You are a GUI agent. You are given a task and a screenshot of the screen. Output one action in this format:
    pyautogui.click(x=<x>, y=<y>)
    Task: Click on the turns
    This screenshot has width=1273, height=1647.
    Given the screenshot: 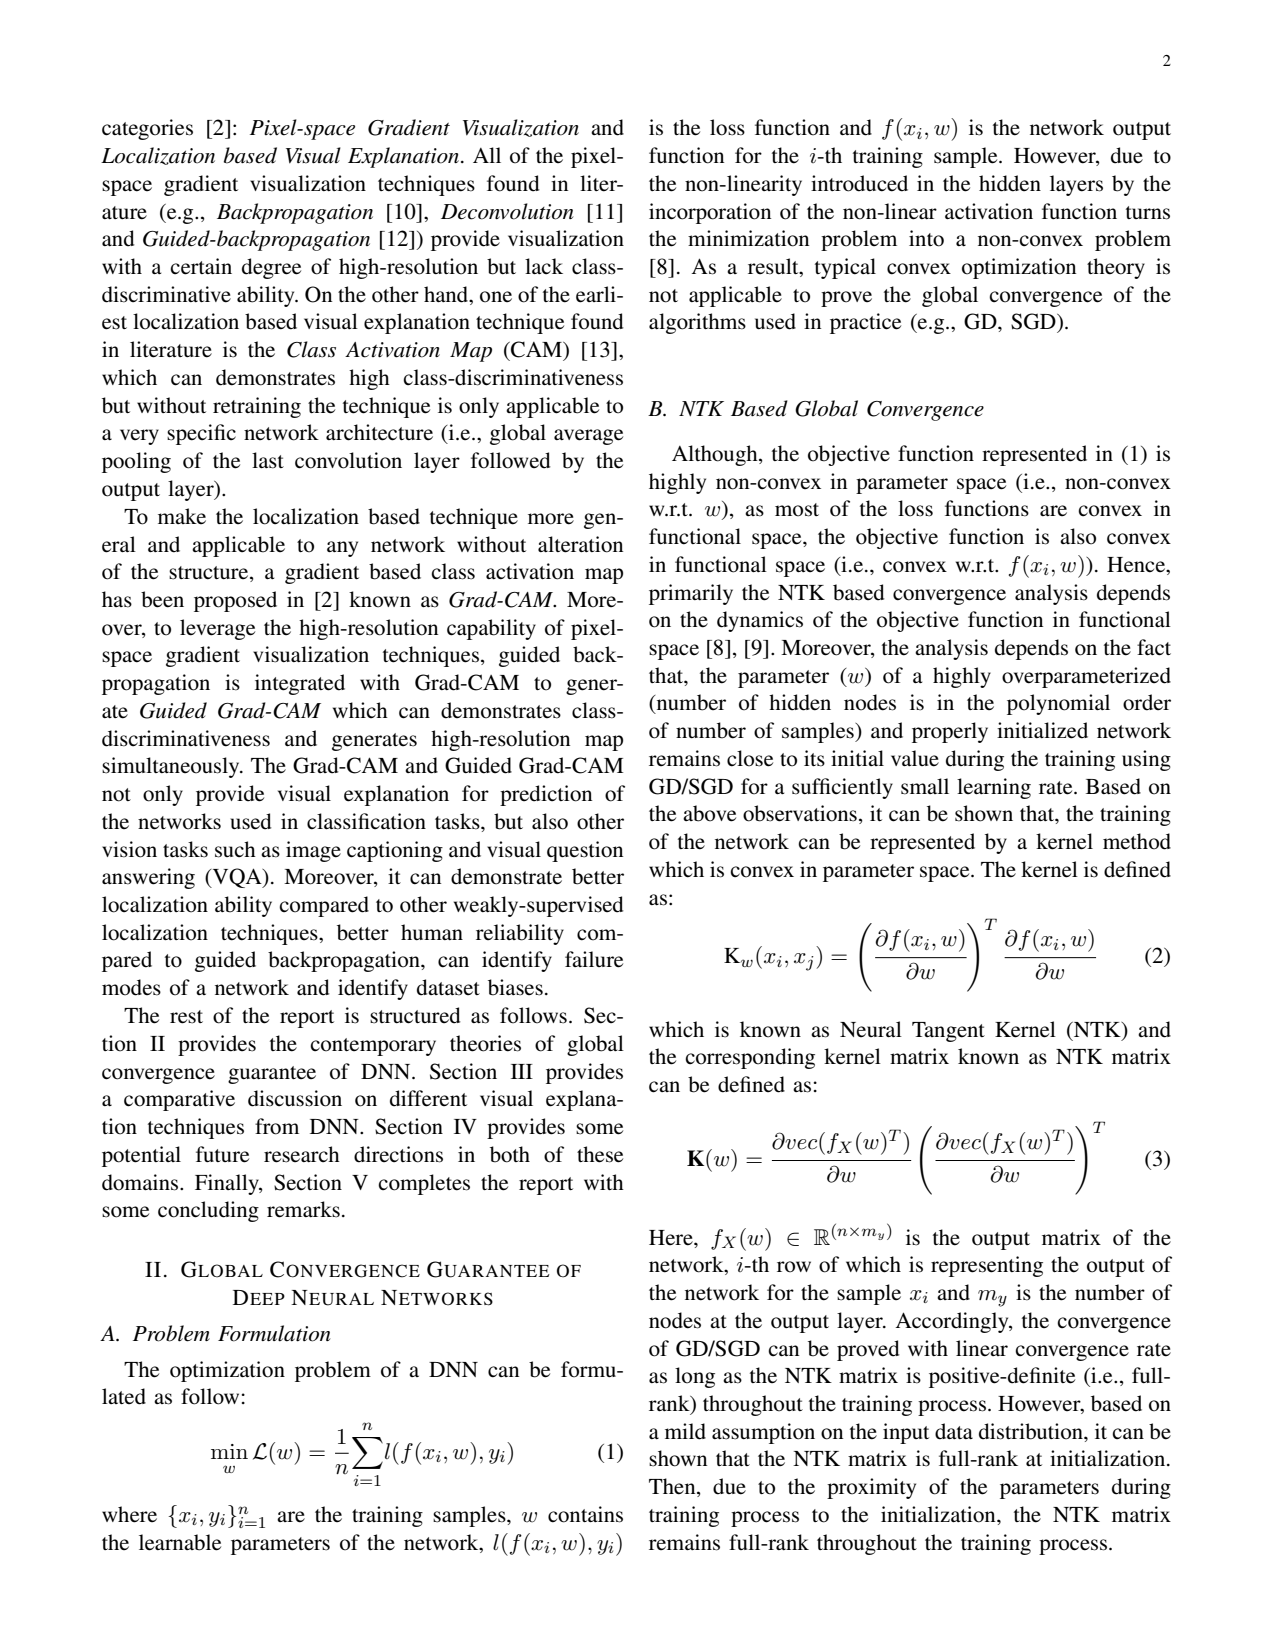 What is the action you would take?
    pyautogui.click(x=1148, y=213)
